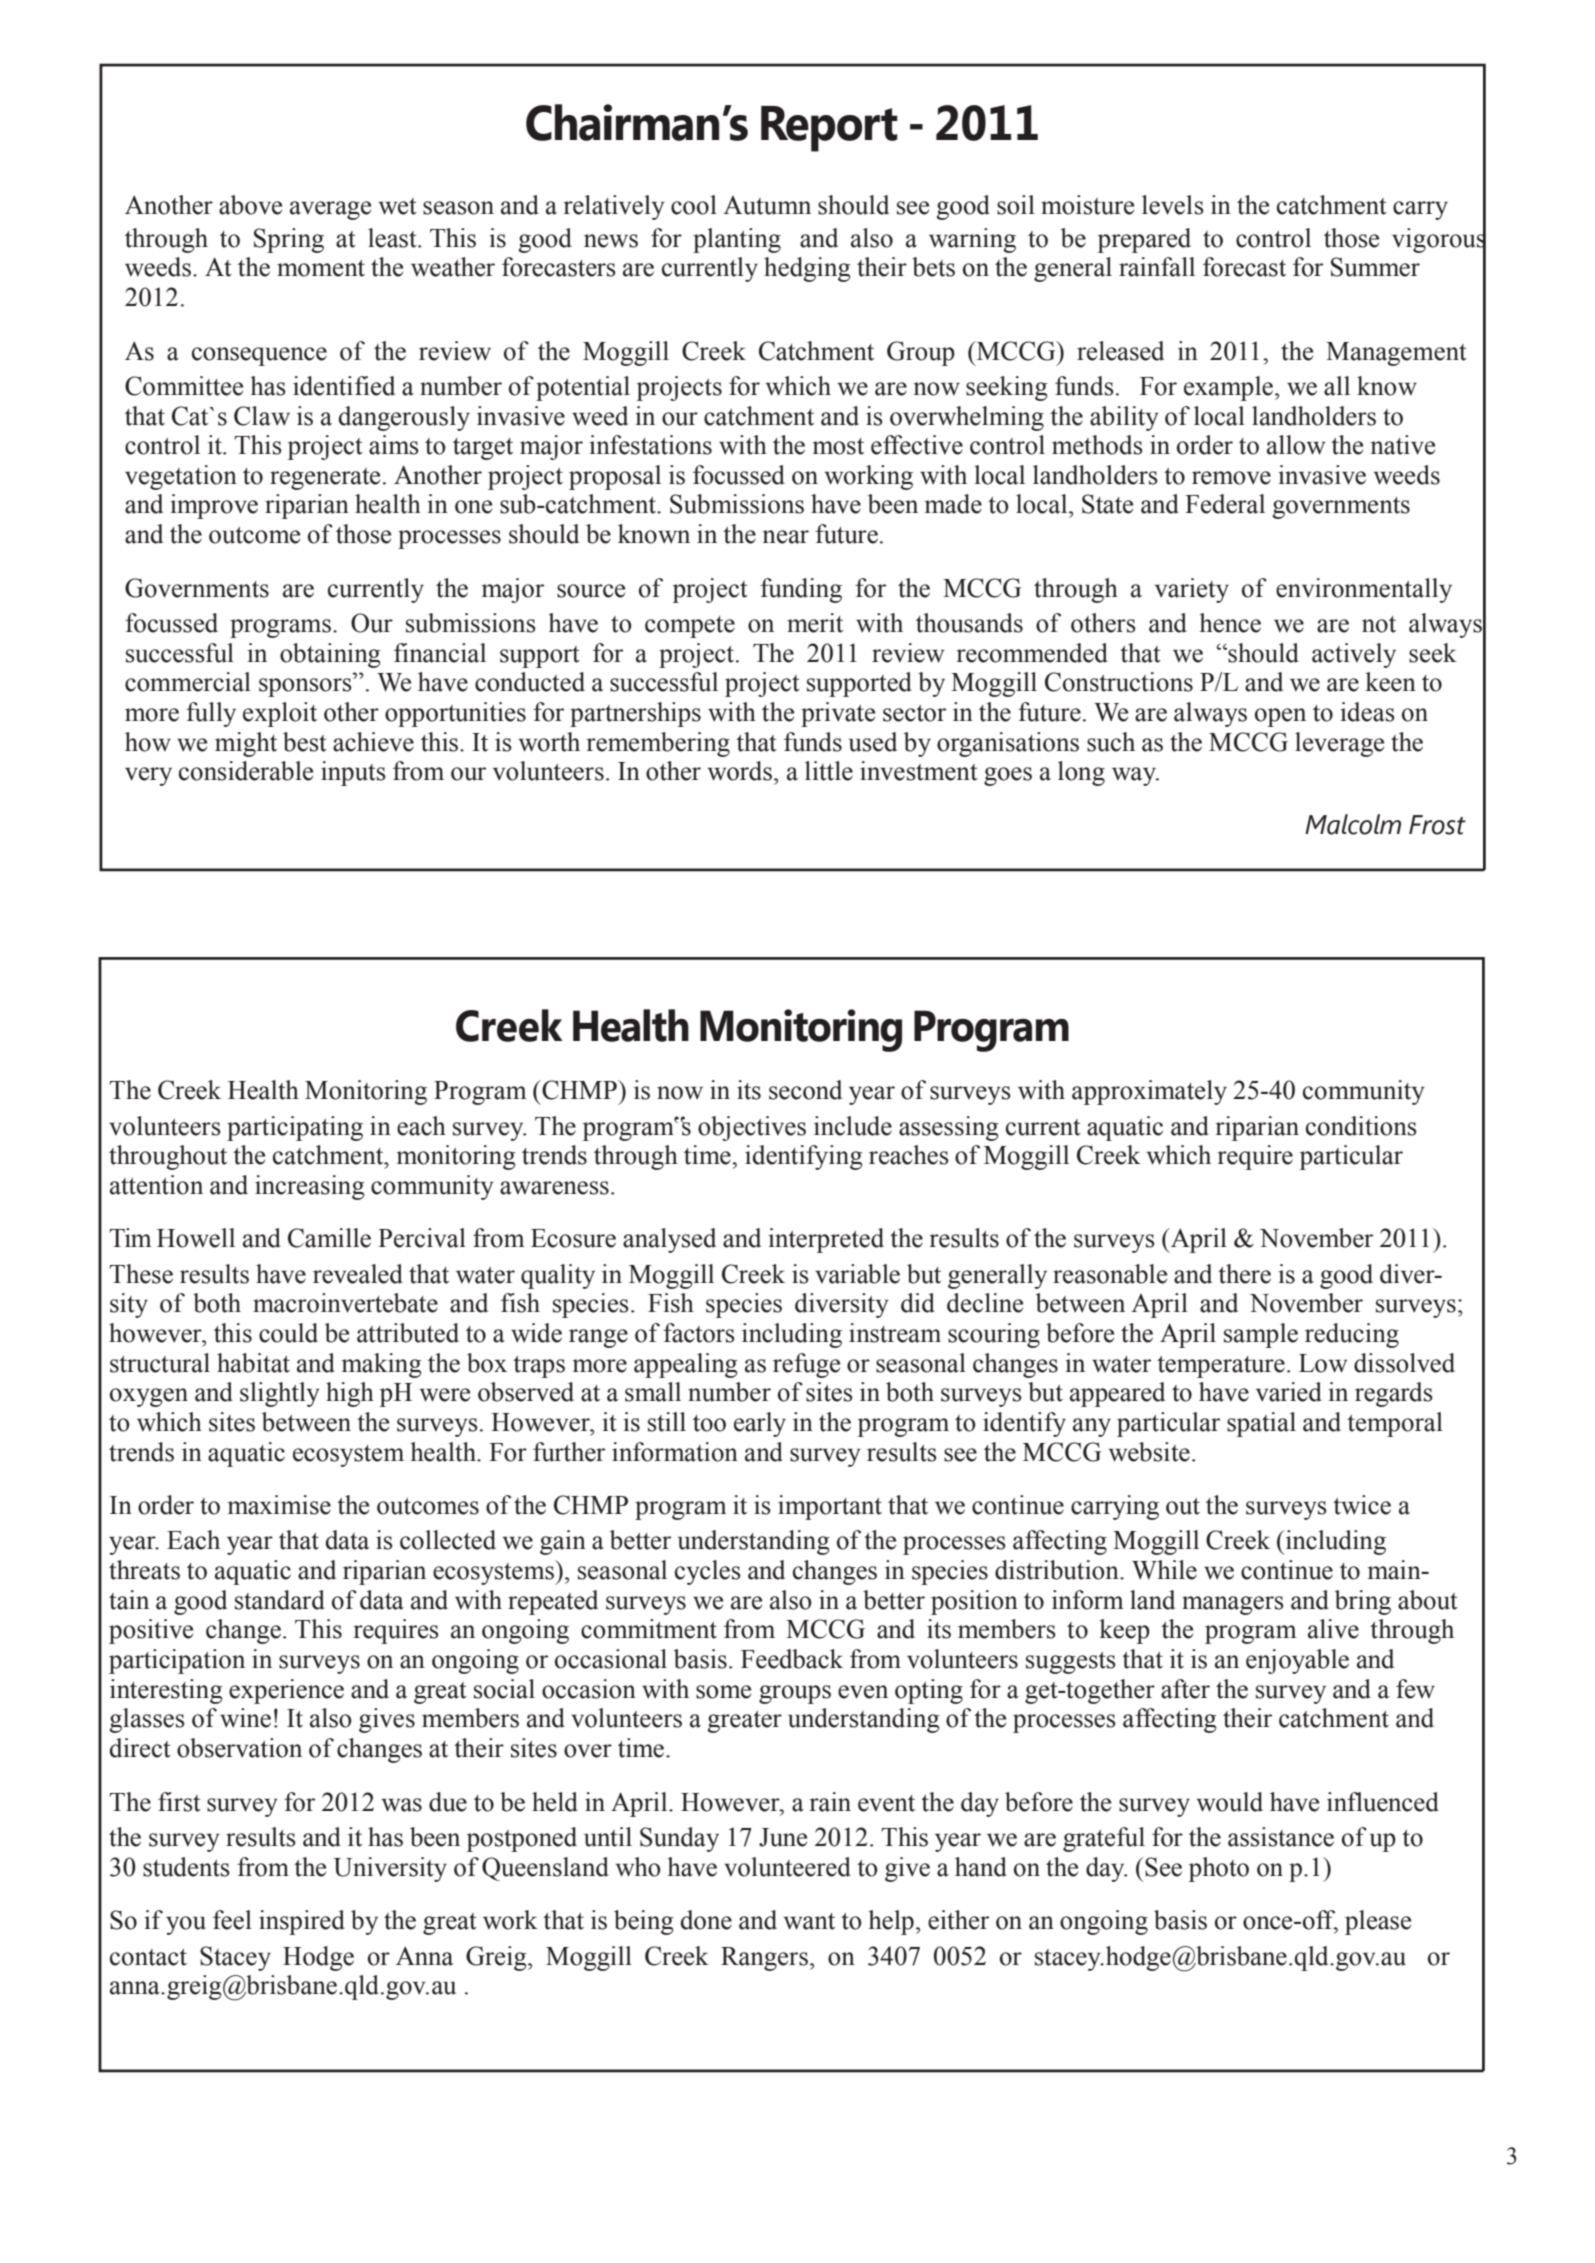 Image resolution: width=1595 pixels, height=2263 pixels. I want to click on Autumn, so click(767, 205).
